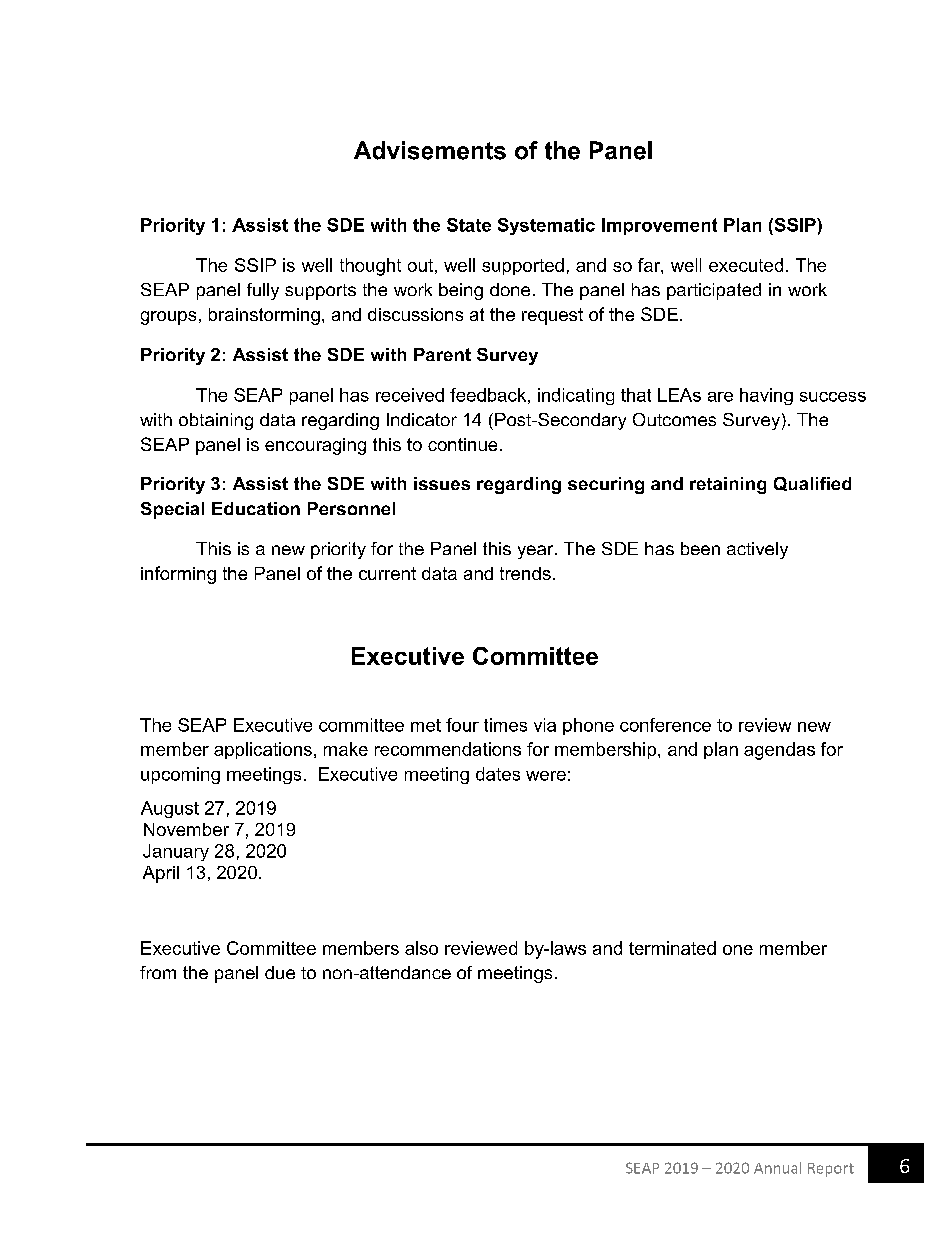 Image resolution: width=952 pixels, height=1233 pixels. Describe the element at coordinates (728, 485) in the screenshot. I see `retaining` at that location.
